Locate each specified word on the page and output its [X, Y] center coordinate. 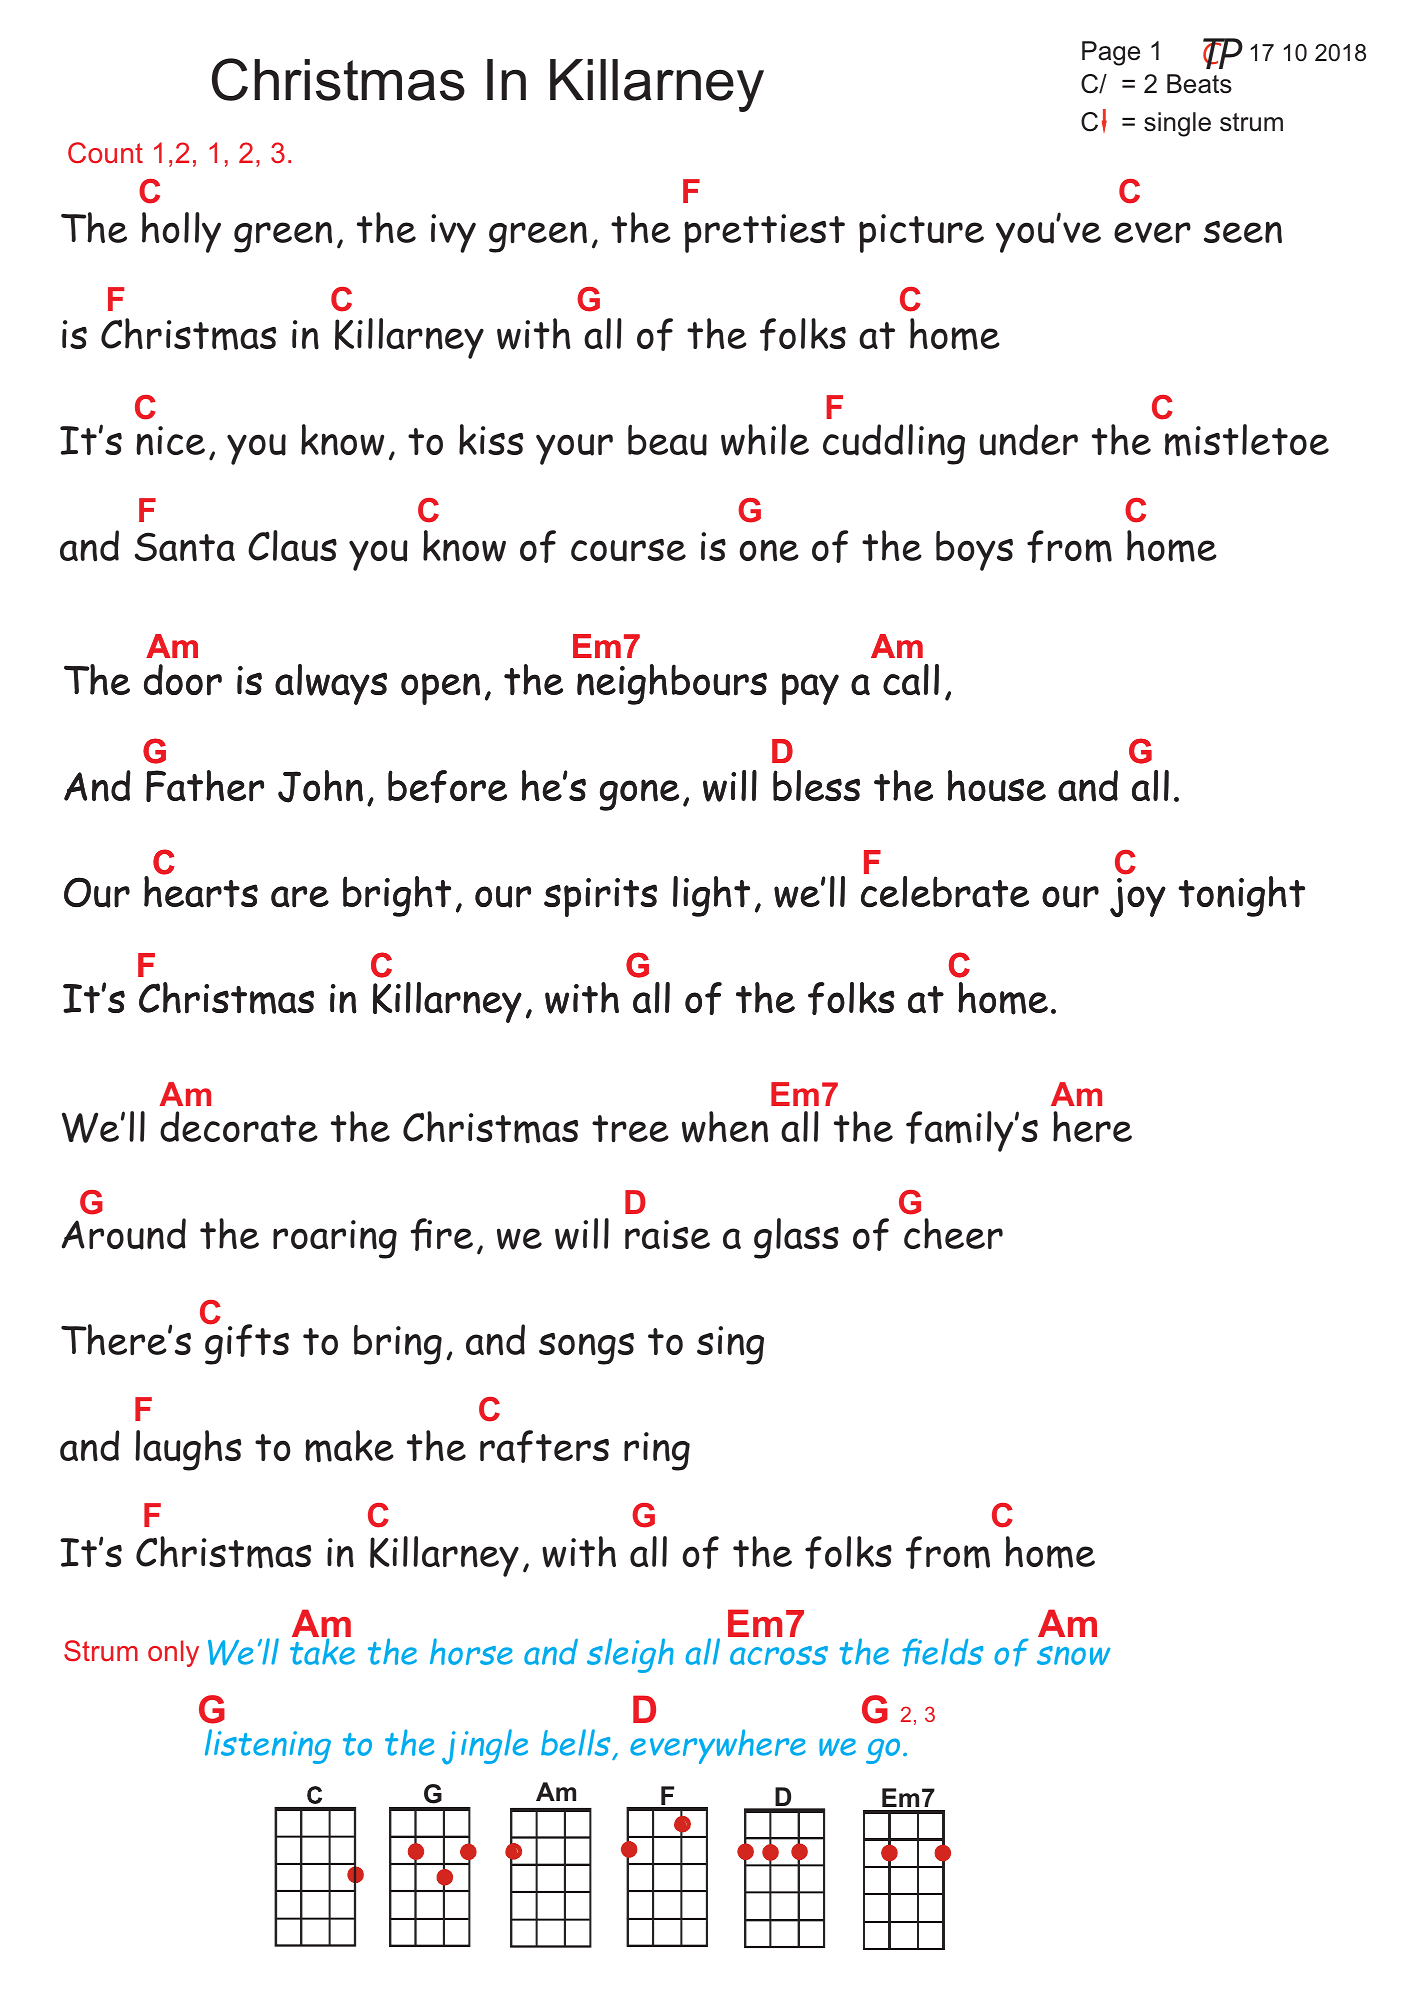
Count [105, 152]
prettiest [764, 233]
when [725, 1127]
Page [1111, 53]
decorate [239, 1126]
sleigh [630, 1655]
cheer [953, 1233]
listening [268, 1746]
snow [1073, 1655]
